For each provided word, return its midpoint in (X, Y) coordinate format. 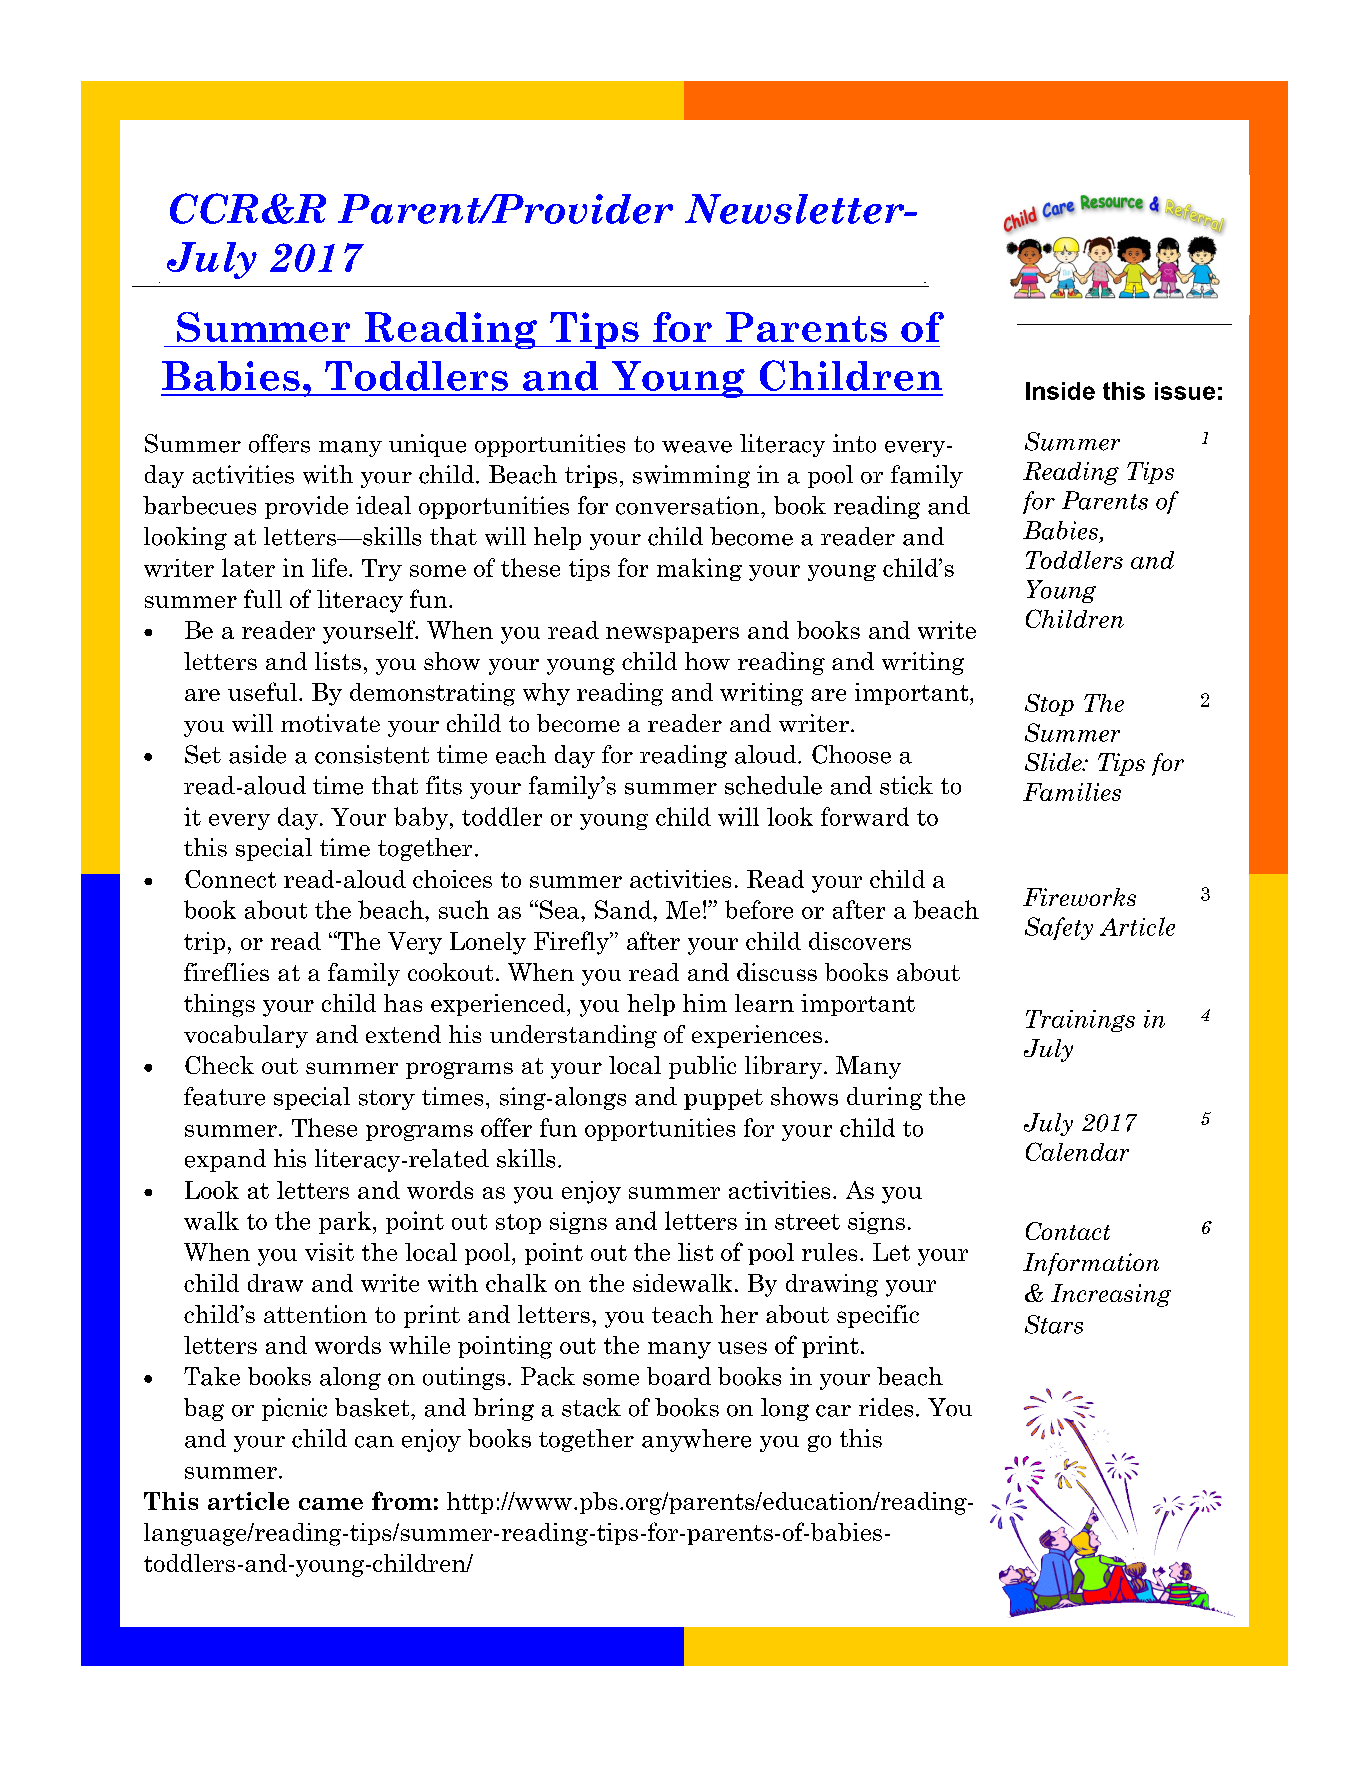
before (759, 909)
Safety (1059, 928)
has (403, 1003)
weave (697, 447)
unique (427, 445)
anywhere (696, 1440)
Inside (1060, 391)
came (331, 1504)
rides (886, 1407)
